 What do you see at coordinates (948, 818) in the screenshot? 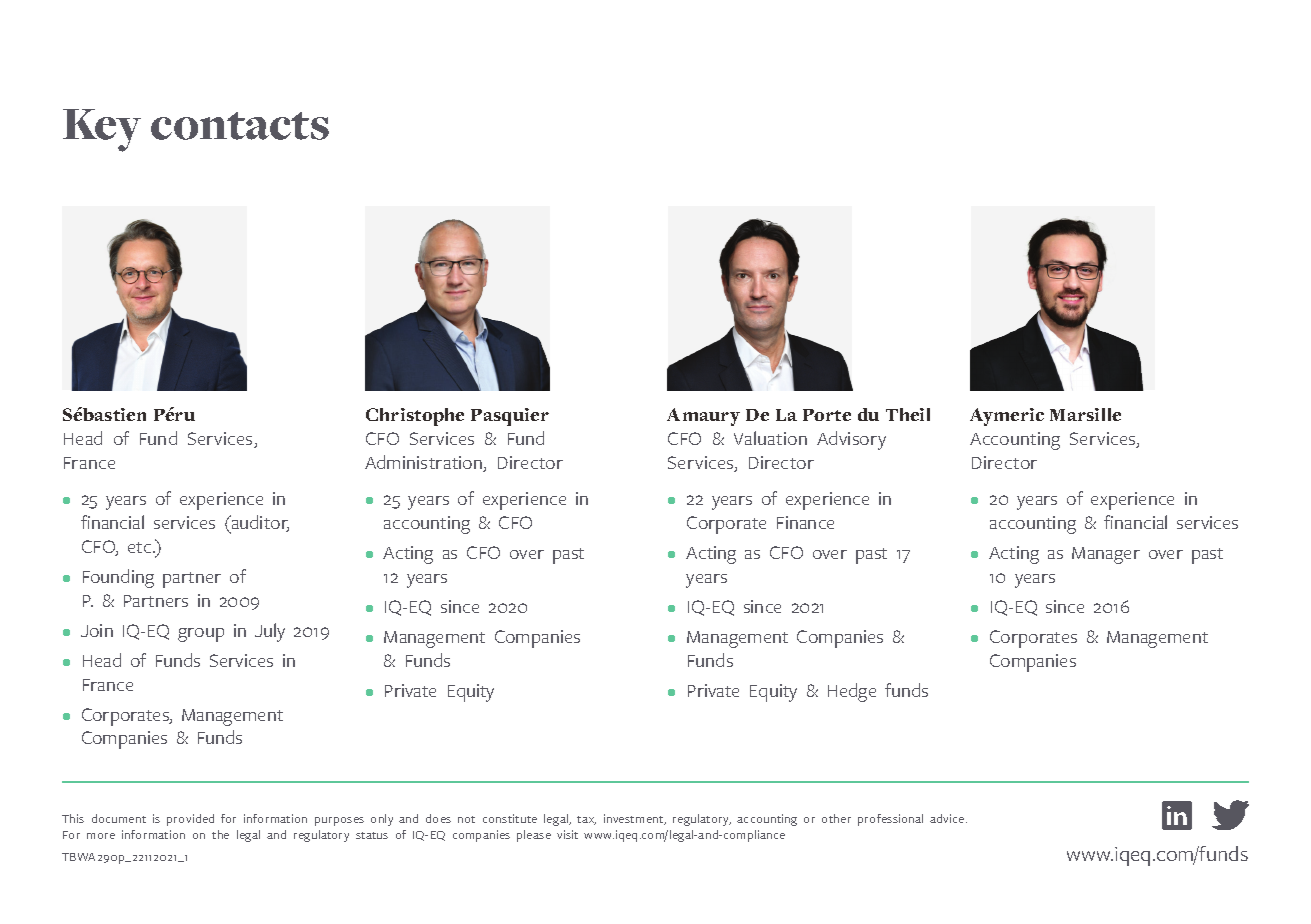
I see `advice` at bounding box center [948, 818].
